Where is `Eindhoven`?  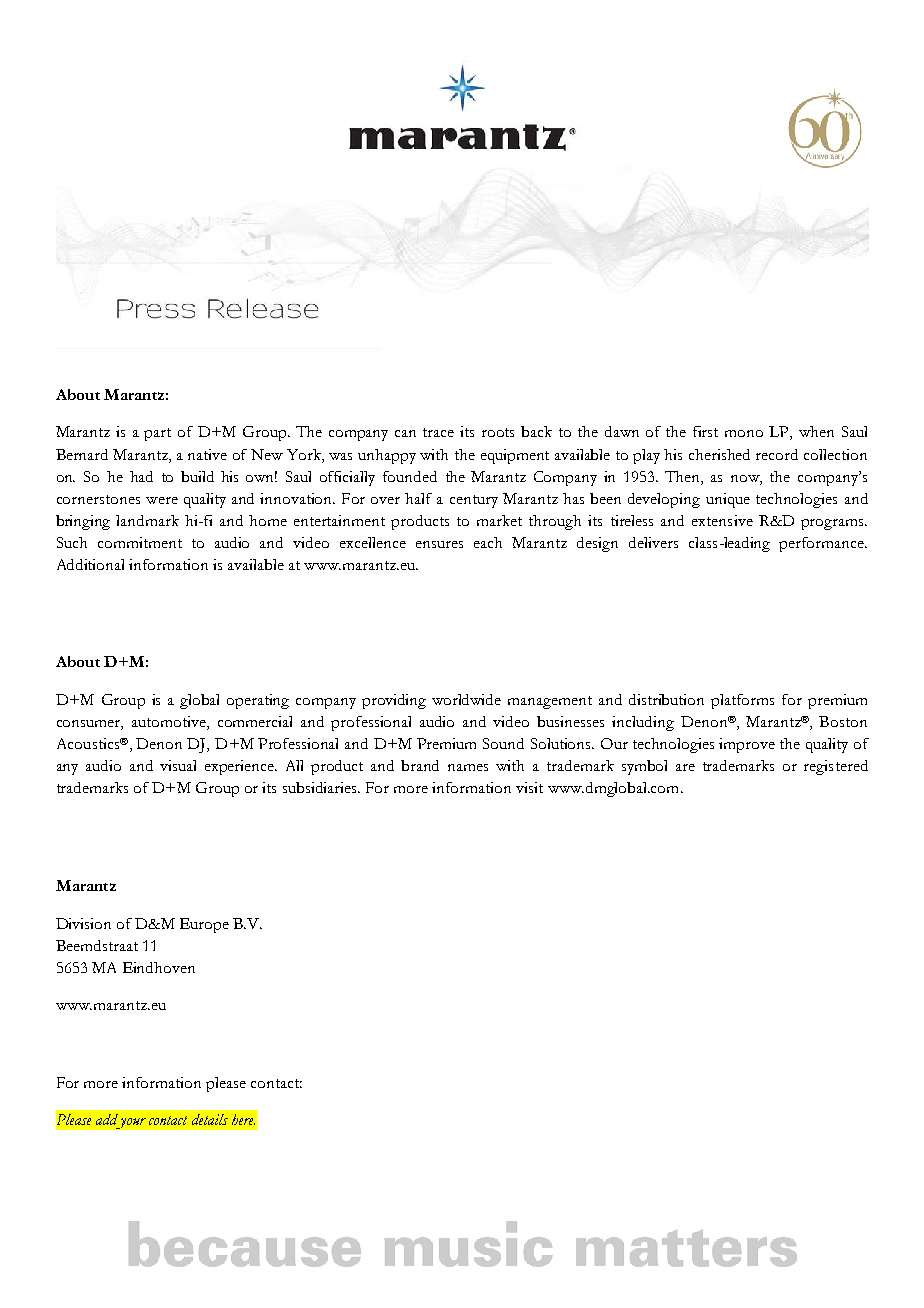 Eindhoven is located at coordinates (159, 967).
